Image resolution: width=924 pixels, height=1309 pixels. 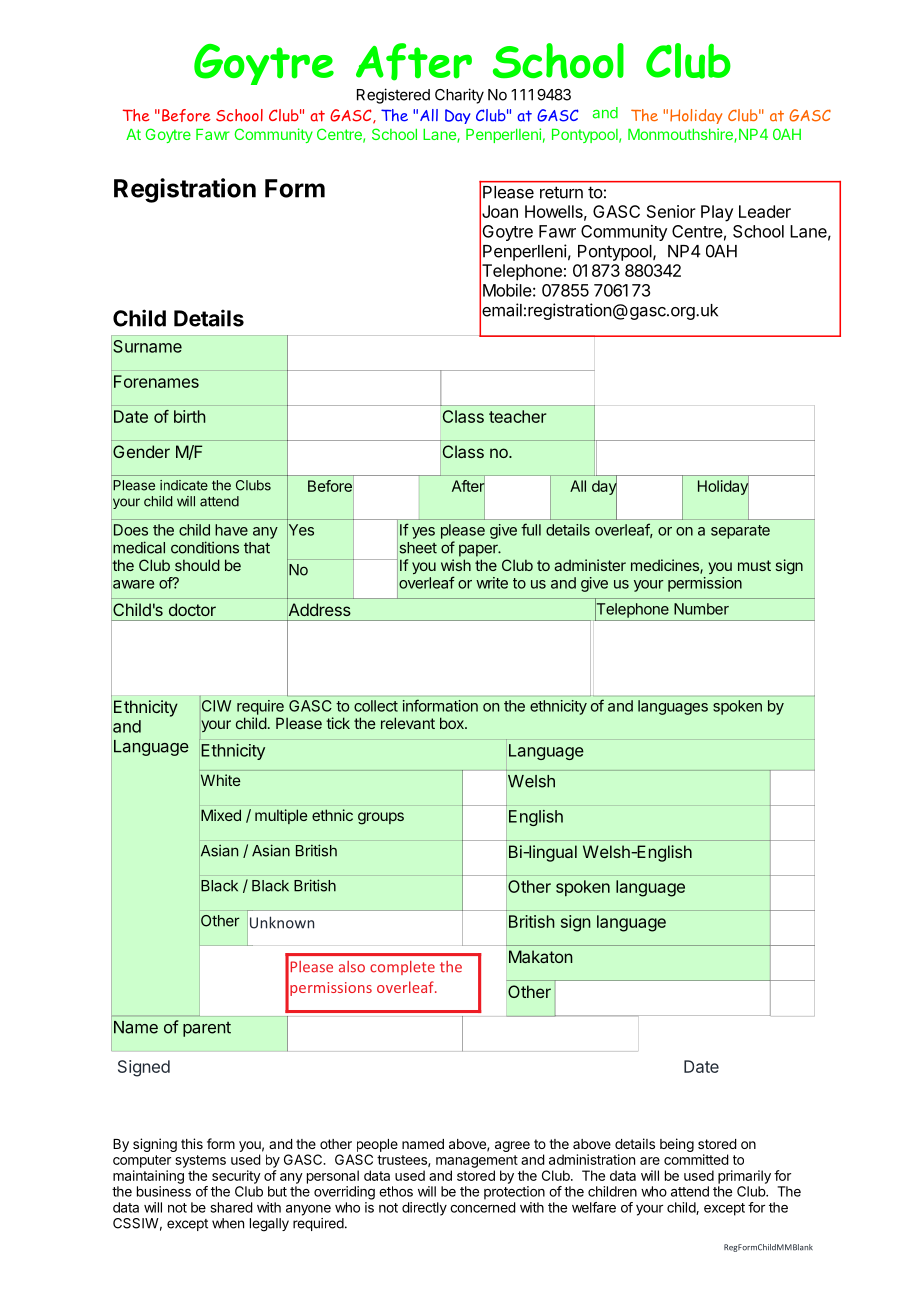 I want to click on Registered, so click(x=393, y=96).
